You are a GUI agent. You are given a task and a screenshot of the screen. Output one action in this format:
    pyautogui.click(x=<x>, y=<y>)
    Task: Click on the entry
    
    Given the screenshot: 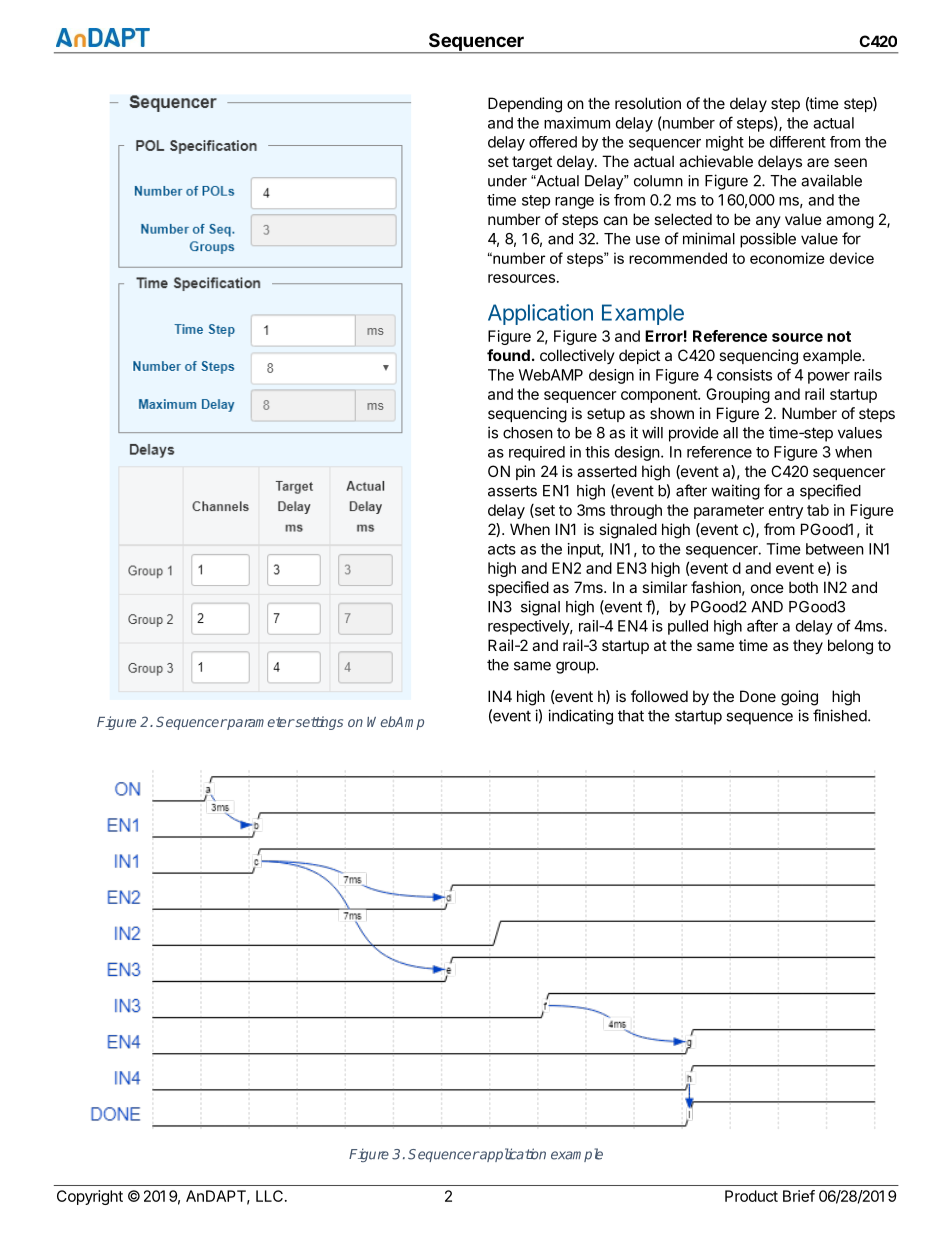 What is the action you would take?
    pyautogui.click(x=786, y=512)
